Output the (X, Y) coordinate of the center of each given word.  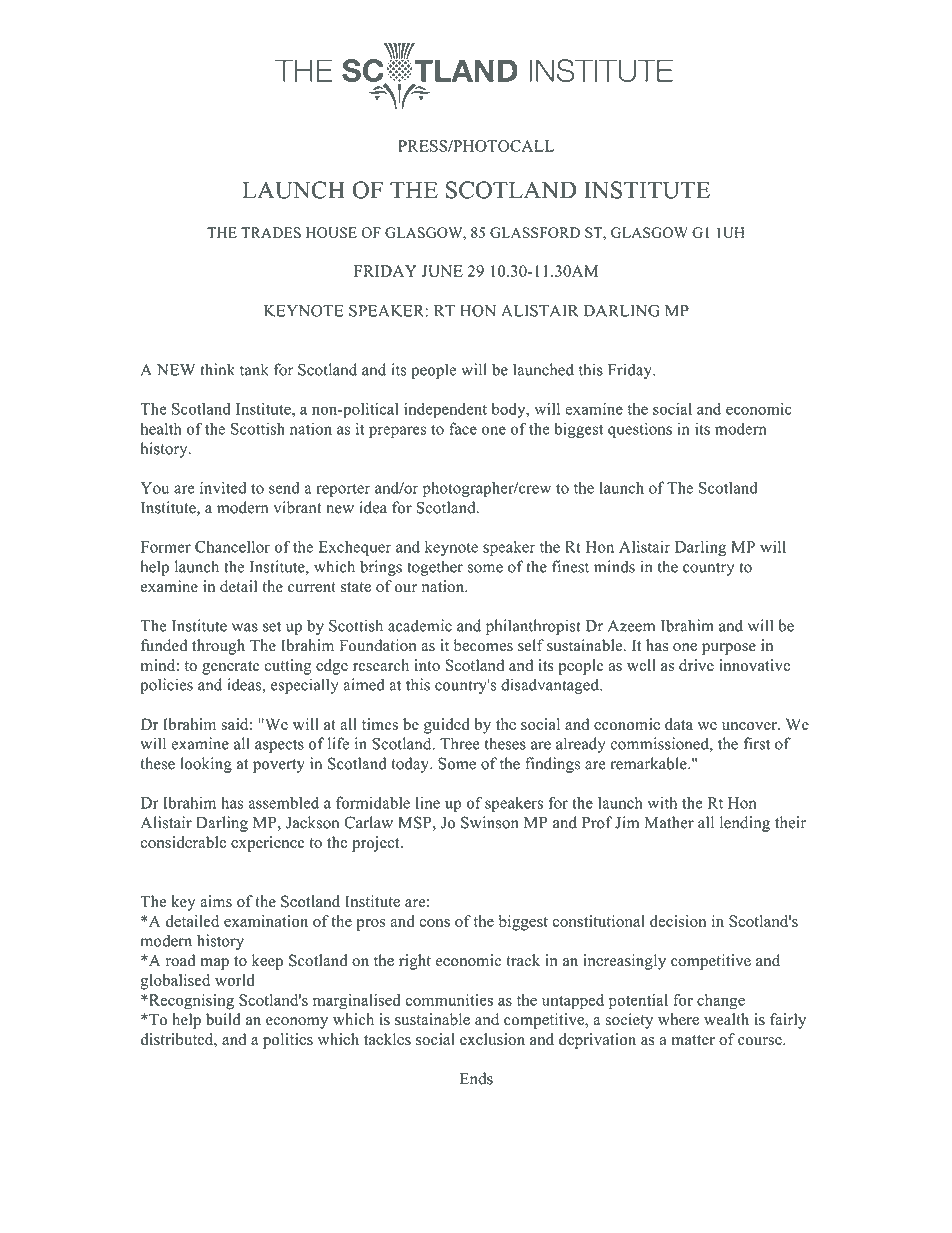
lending (745, 824)
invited (223, 487)
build (223, 1019)
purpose (729, 649)
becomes (483, 645)
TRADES (271, 232)
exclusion (492, 1039)
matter (693, 1040)
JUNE (442, 271)
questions (640, 430)
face (463, 428)
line (428, 802)
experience (268, 844)
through (218, 647)
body (509, 410)
